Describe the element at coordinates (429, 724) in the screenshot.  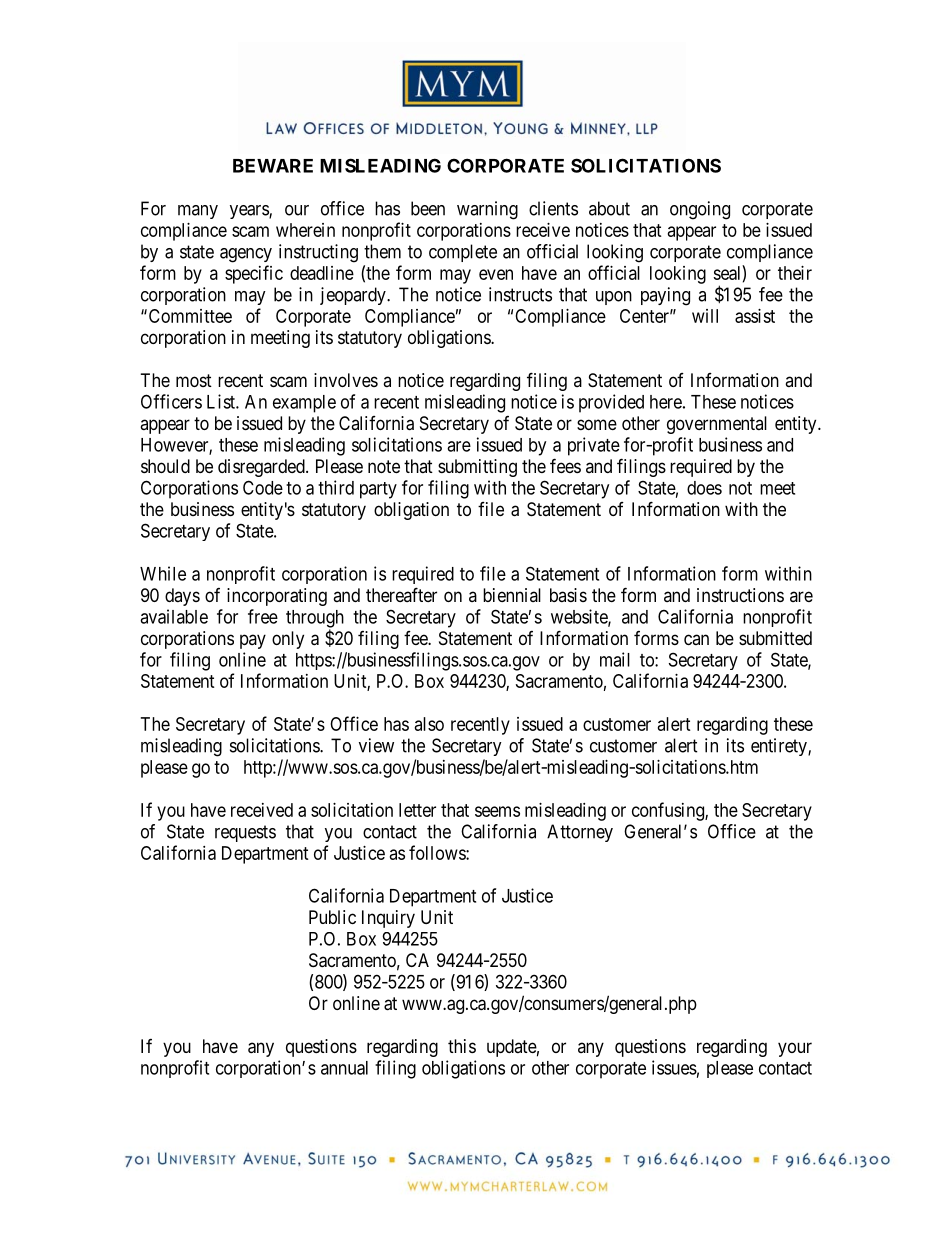
I see `also` at that location.
